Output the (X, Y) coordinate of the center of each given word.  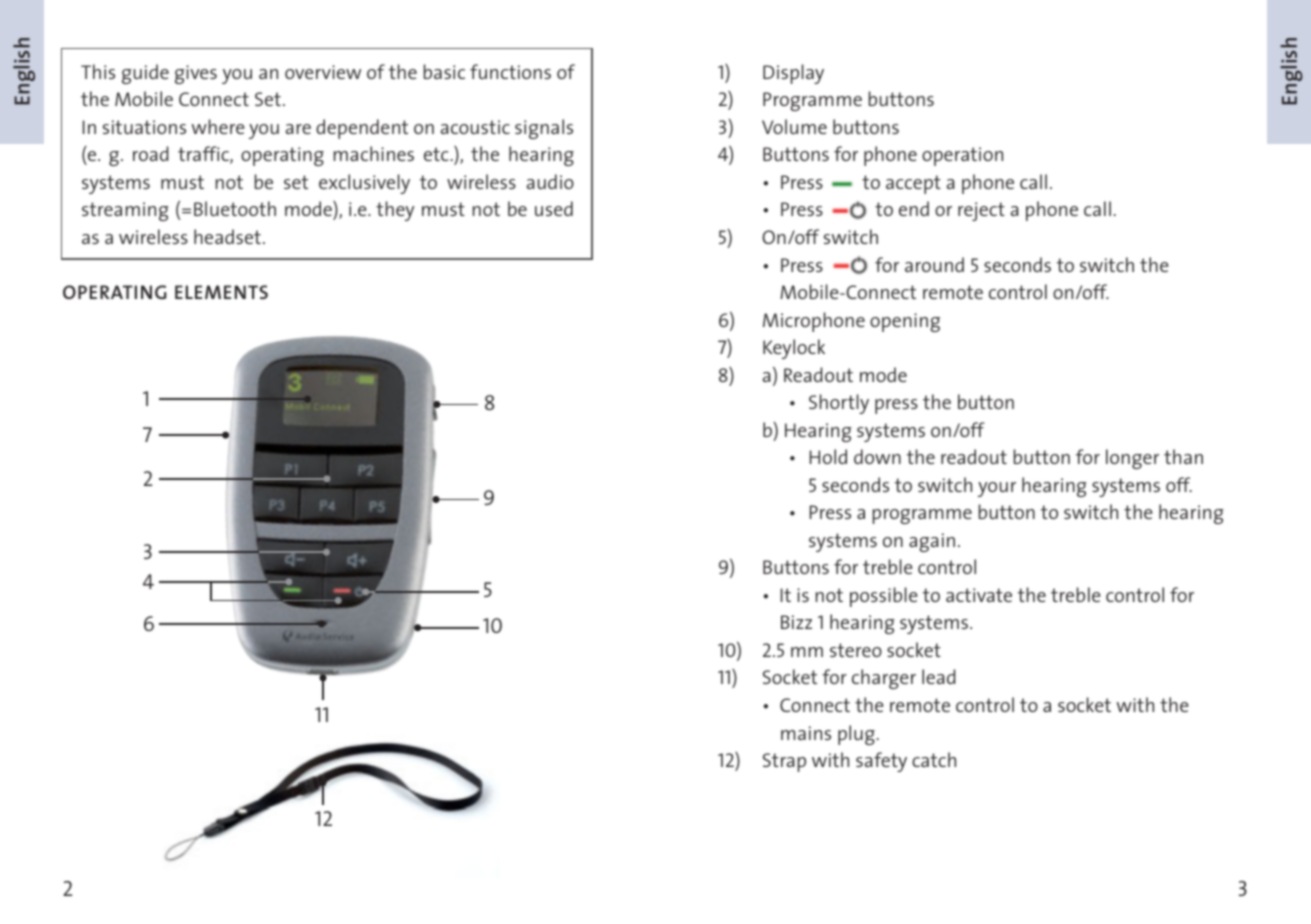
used (554, 208)
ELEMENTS (221, 292)
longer (1132, 459)
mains (806, 733)
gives (196, 74)
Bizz (796, 622)
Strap (784, 762)
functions (510, 71)
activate (979, 595)
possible (883, 597)
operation (962, 156)
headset (227, 236)
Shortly (839, 404)
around (934, 264)
